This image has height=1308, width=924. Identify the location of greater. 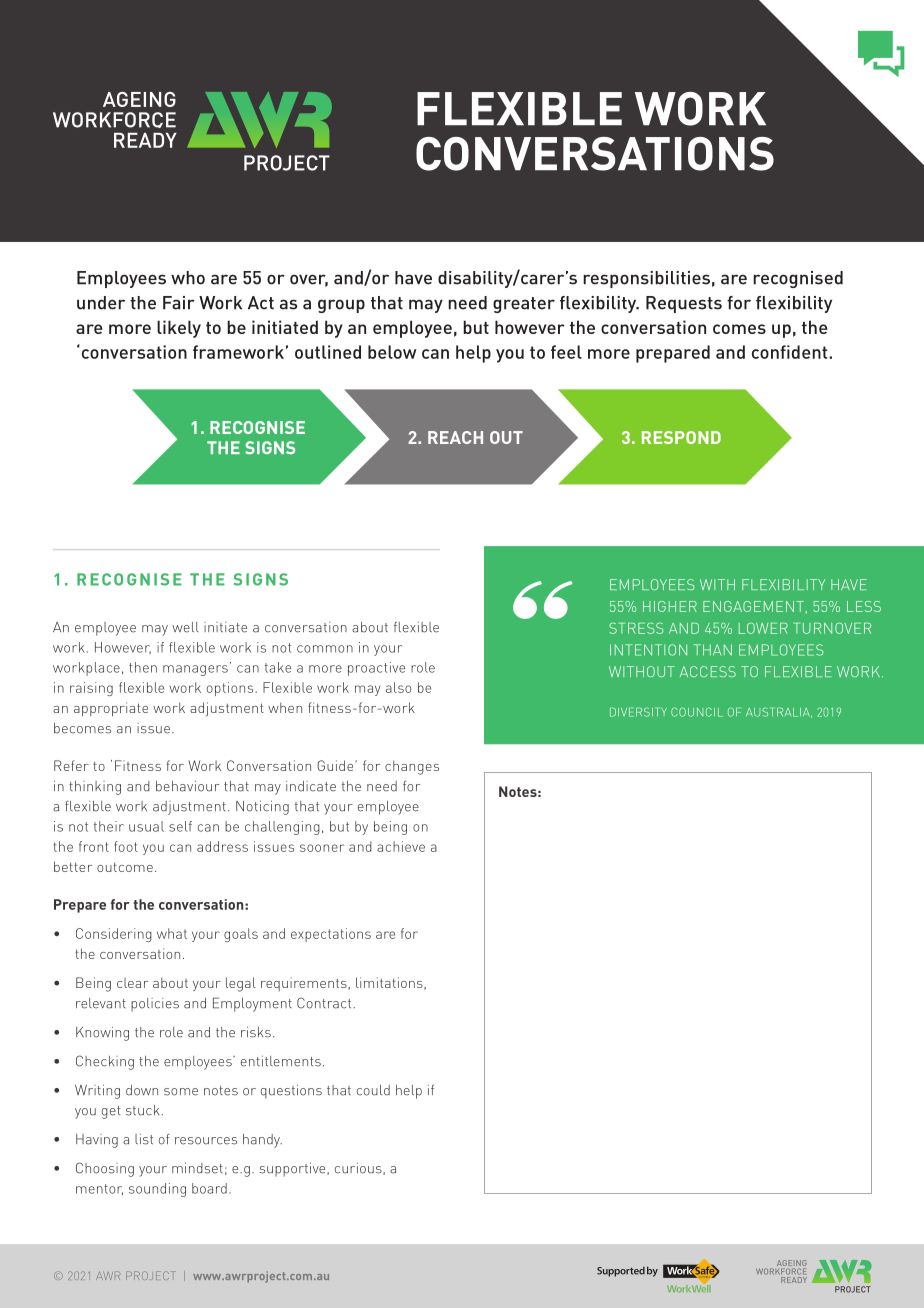
(524, 305).
